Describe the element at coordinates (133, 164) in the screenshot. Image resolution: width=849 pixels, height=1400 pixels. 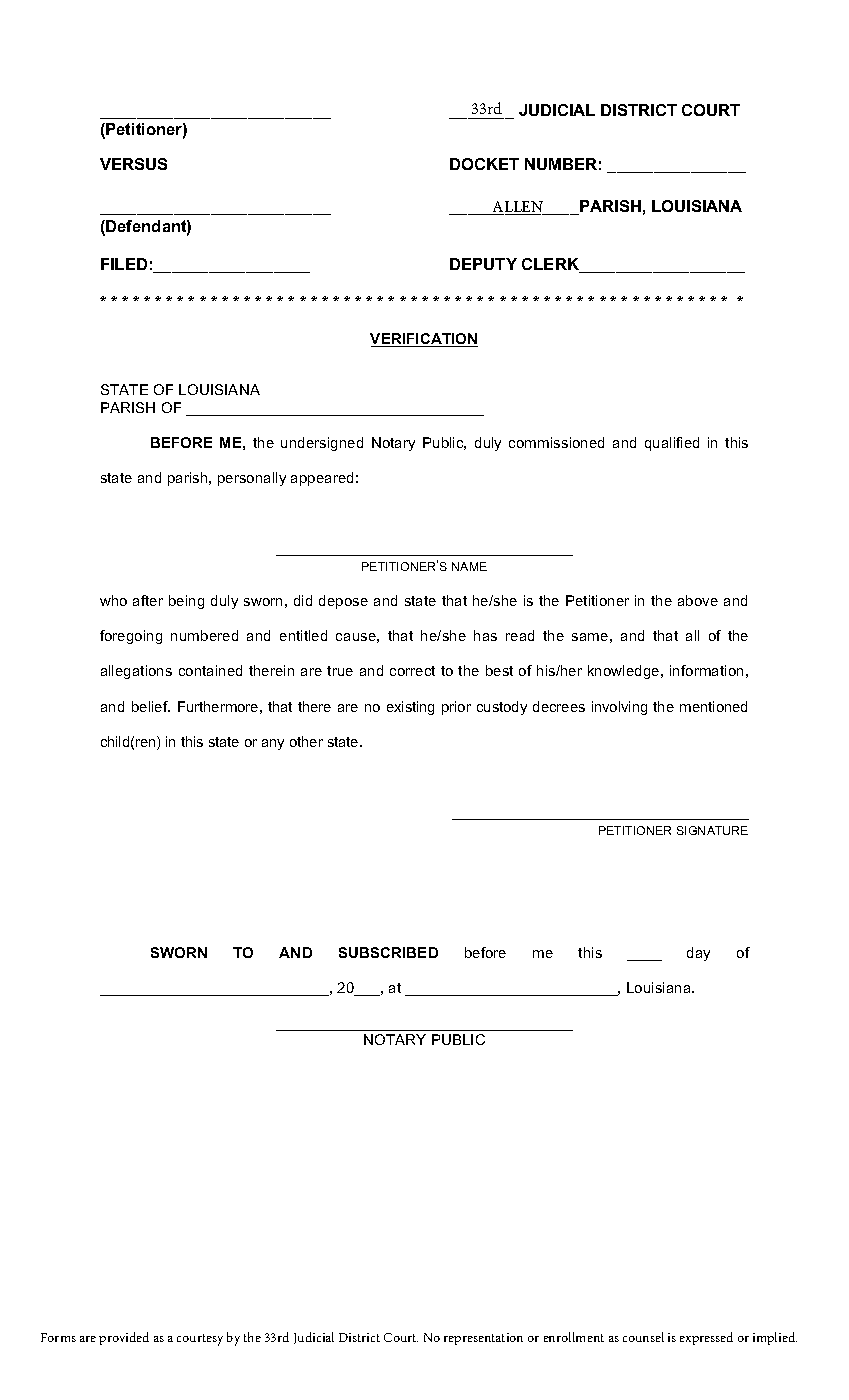
I see `VERSUS` at that location.
